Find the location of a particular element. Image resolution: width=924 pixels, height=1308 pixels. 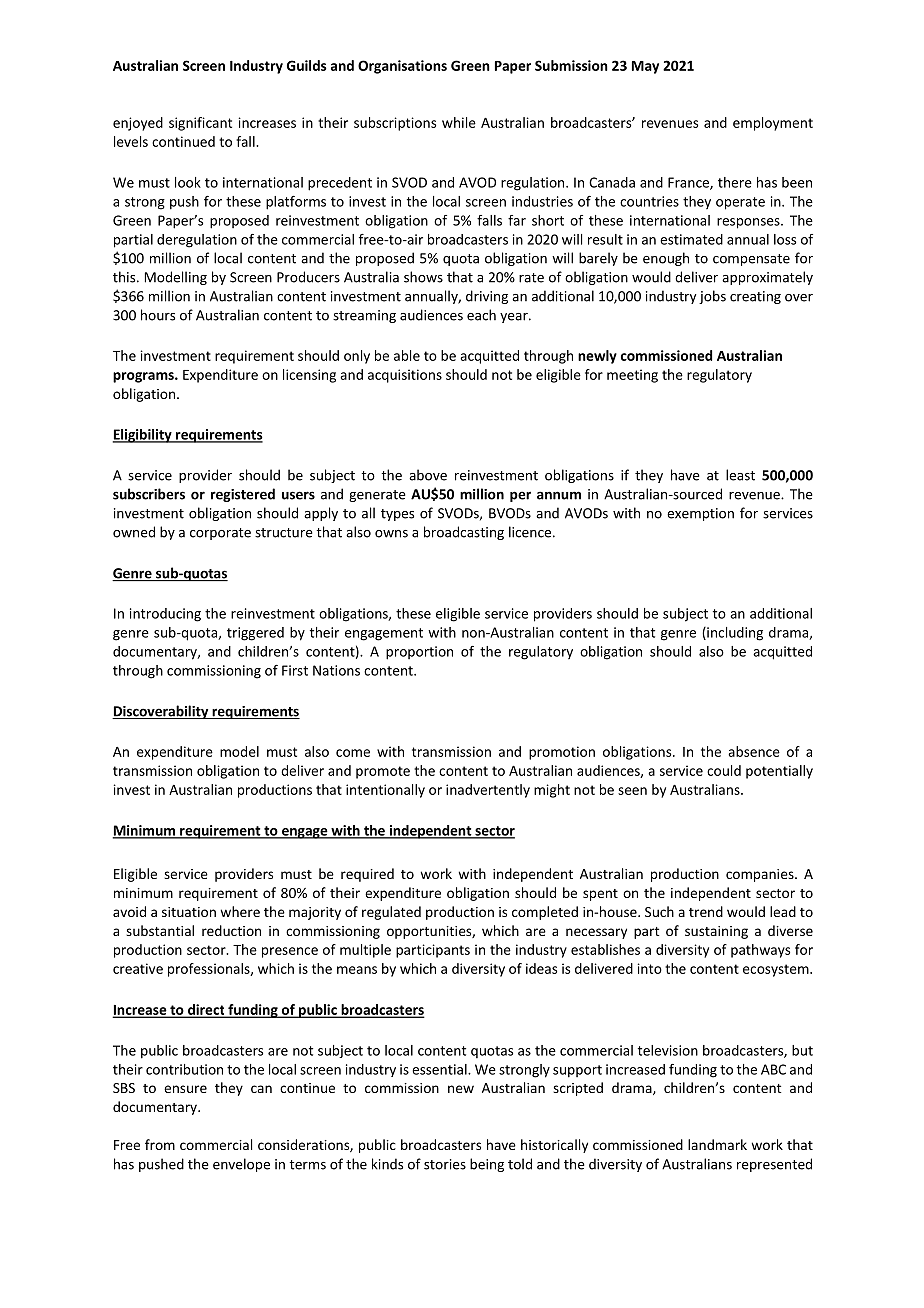

landmark is located at coordinates (717, 1144).
